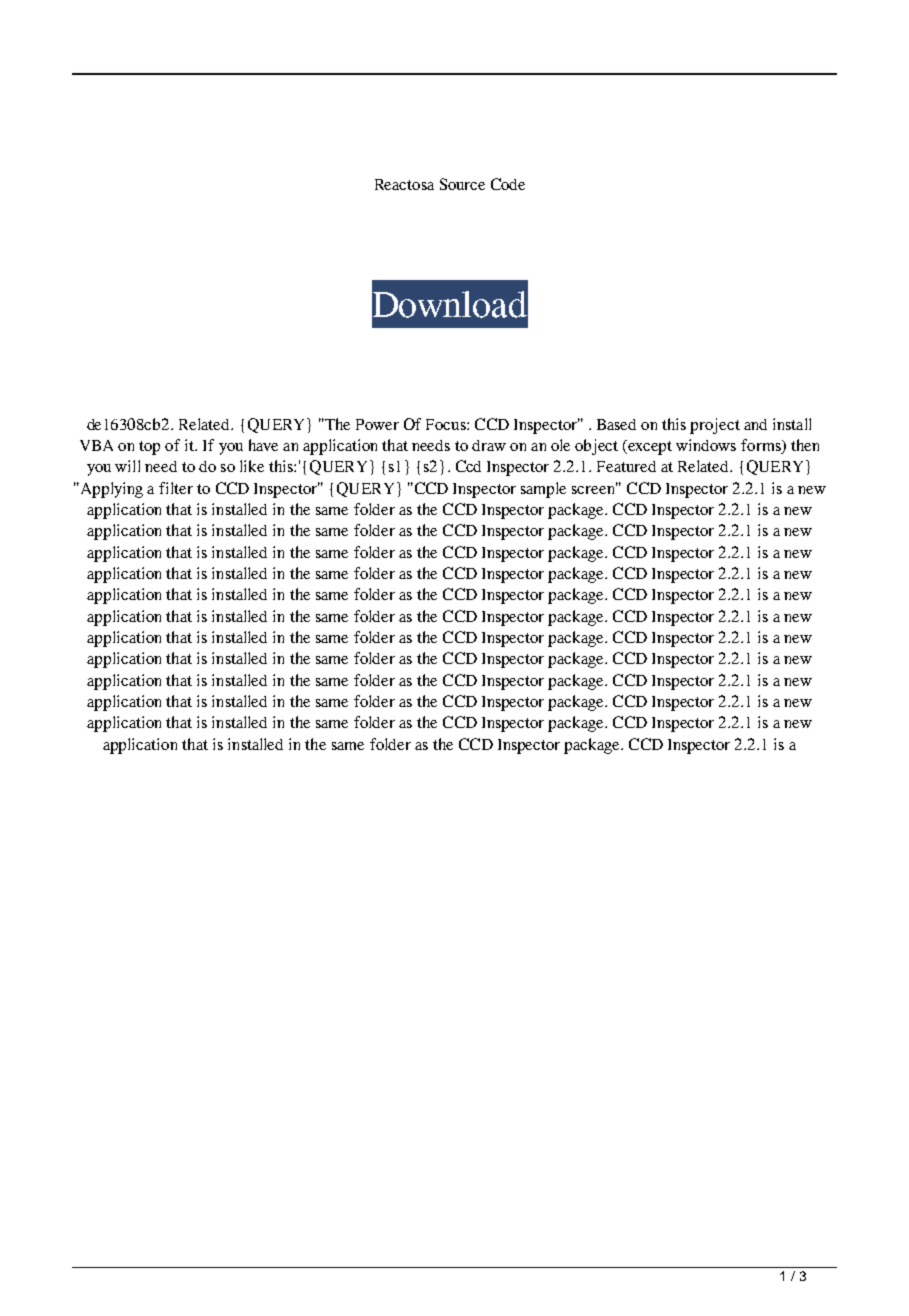 This document has width=909, height=1316. What do you see at coordinates (706, 445) in the document?
I see `windows` at bounding box center [706, 445].
